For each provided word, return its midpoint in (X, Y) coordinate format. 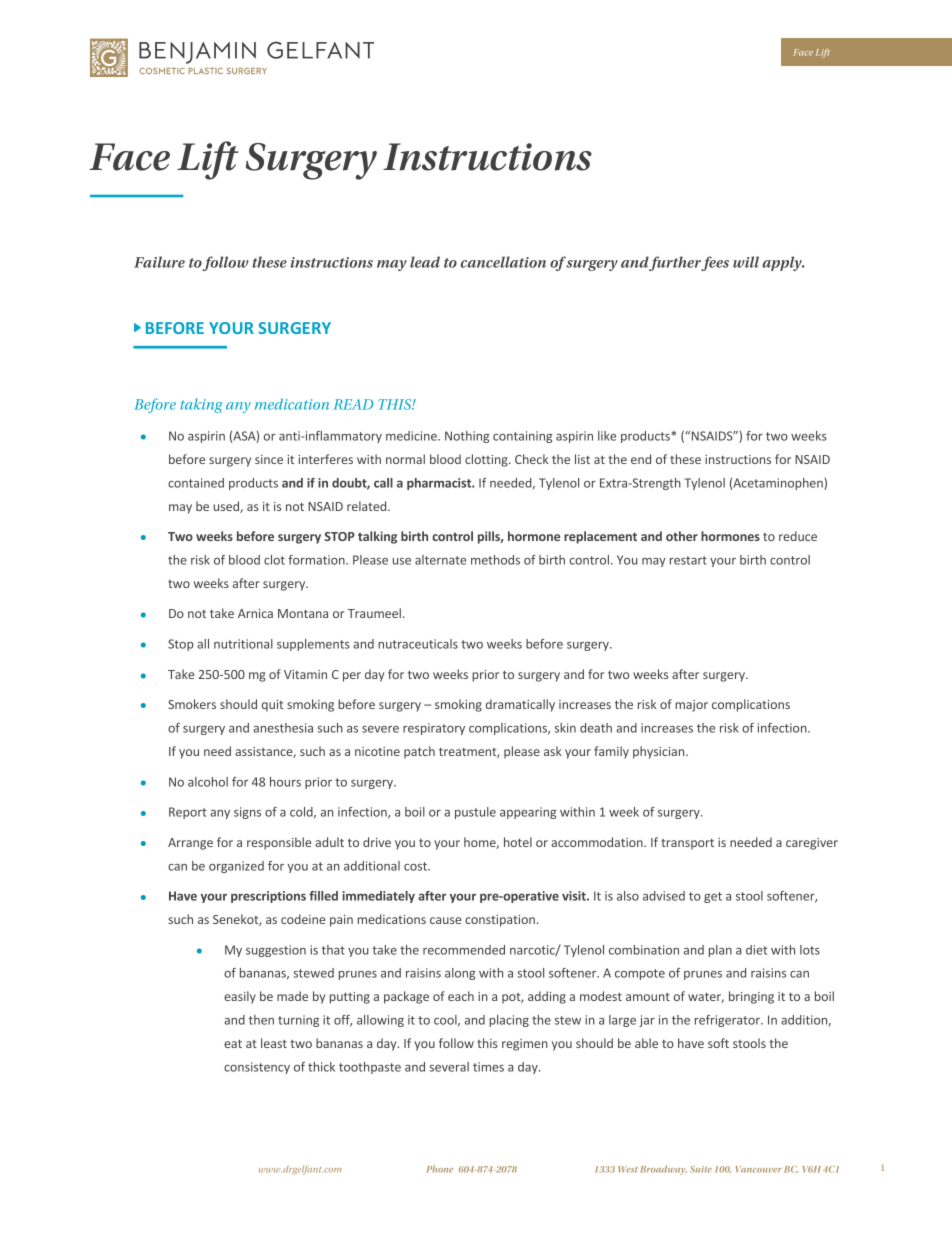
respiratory (434, 729)
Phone (440, 1169)
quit (272, 706)
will (746, 262)
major (691, 706)
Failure (159, 262)
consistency (257, 1068)
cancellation (503, 262)
